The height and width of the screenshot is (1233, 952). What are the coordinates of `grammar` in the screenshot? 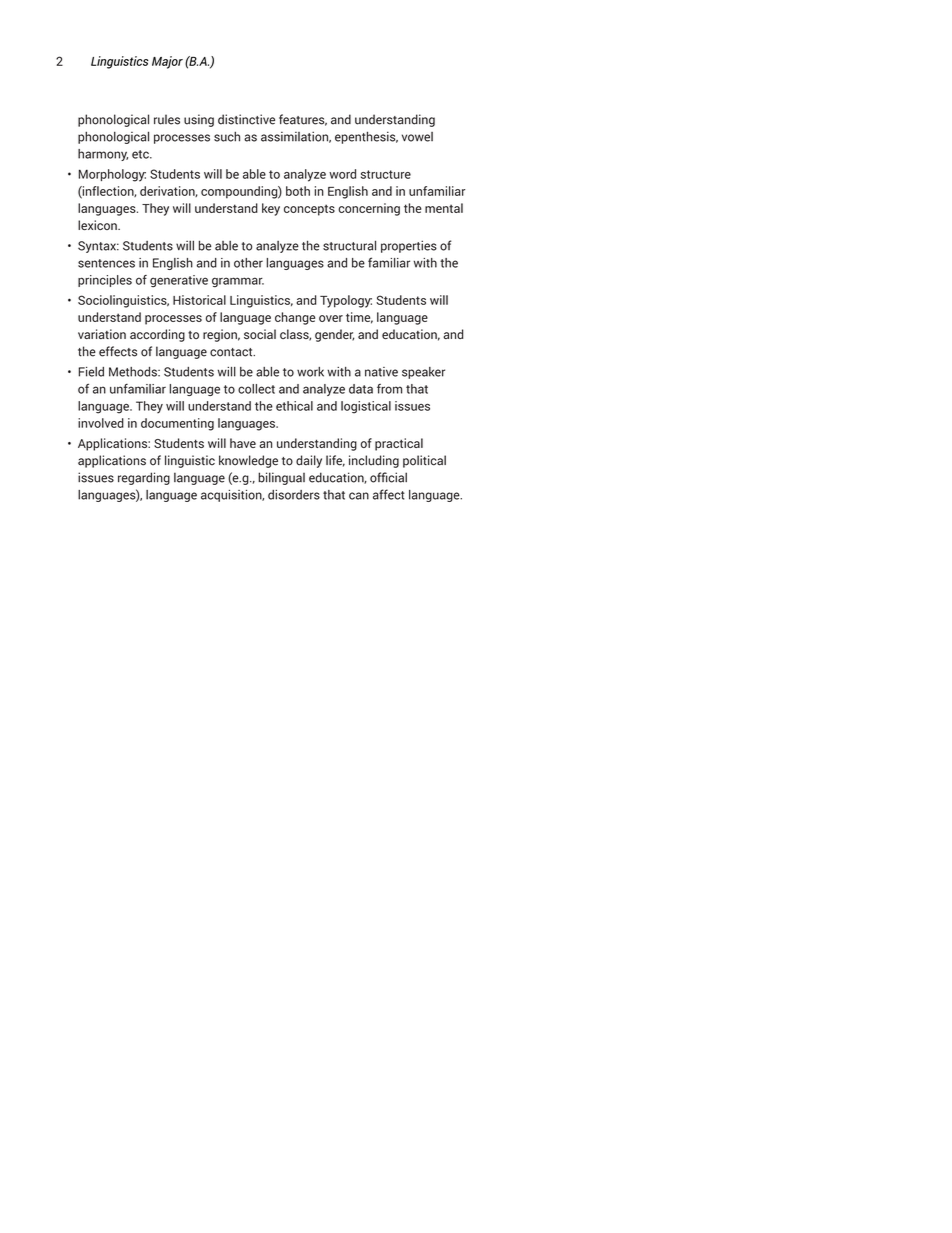 It's located at (238, 282).
